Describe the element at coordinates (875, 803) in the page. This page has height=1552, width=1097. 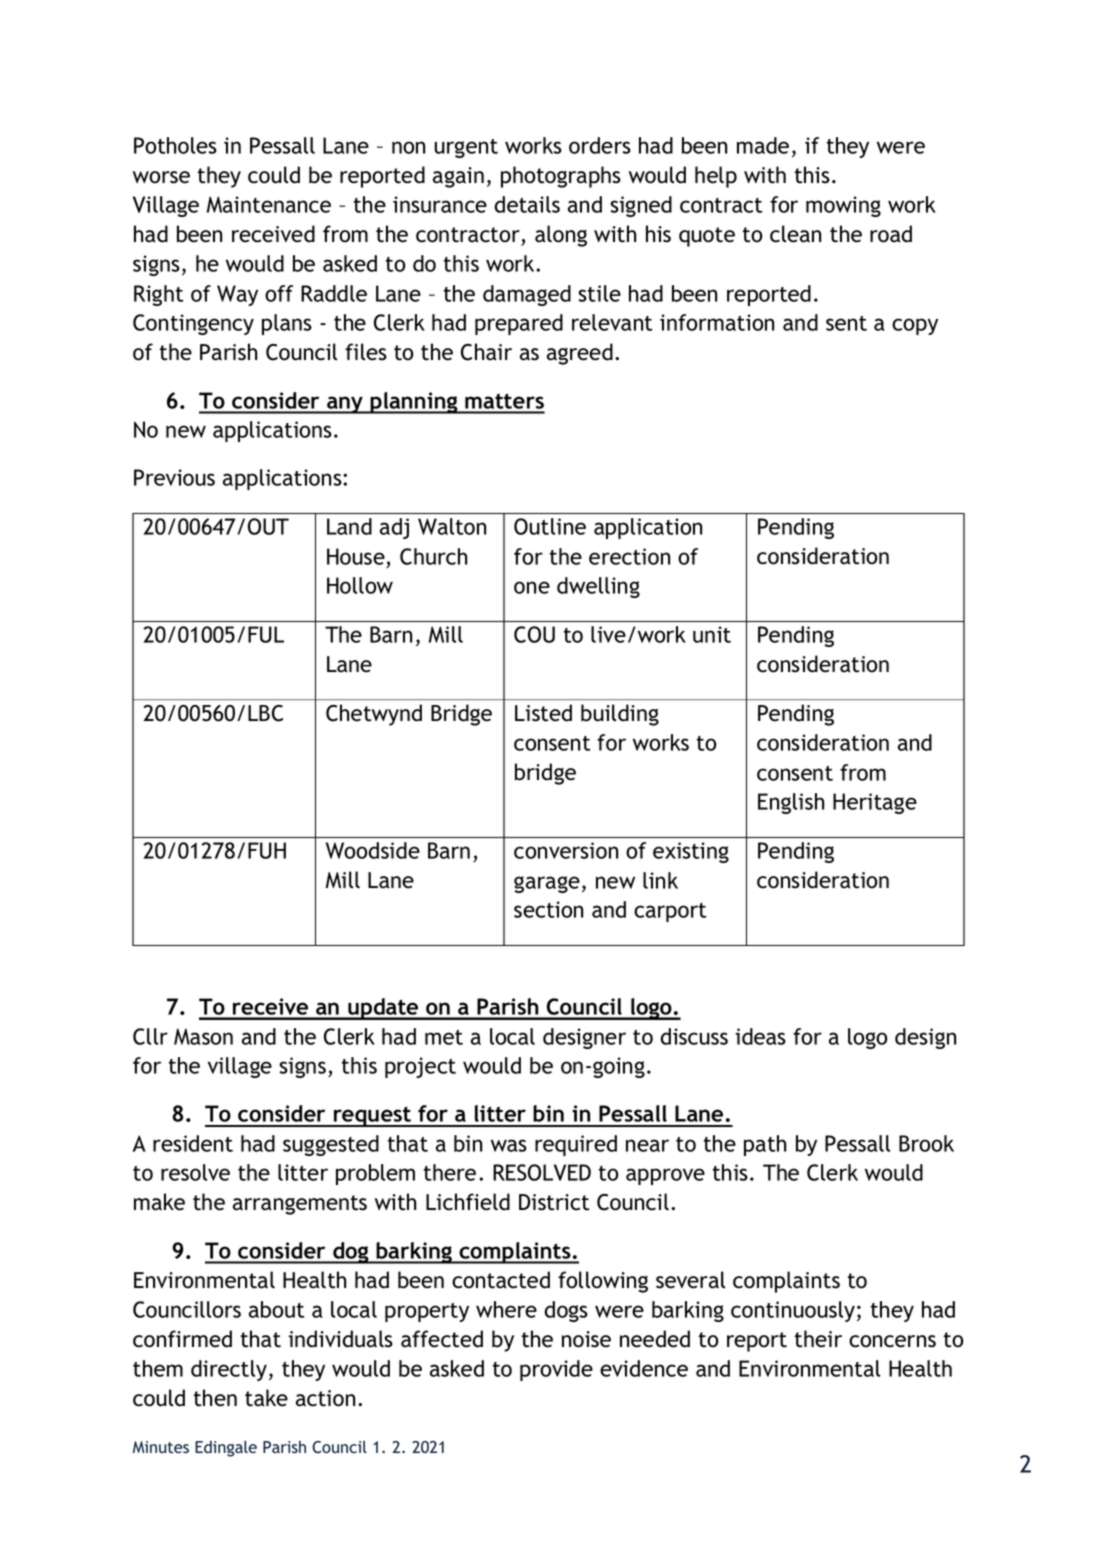
I see `Heritage` at that location.
